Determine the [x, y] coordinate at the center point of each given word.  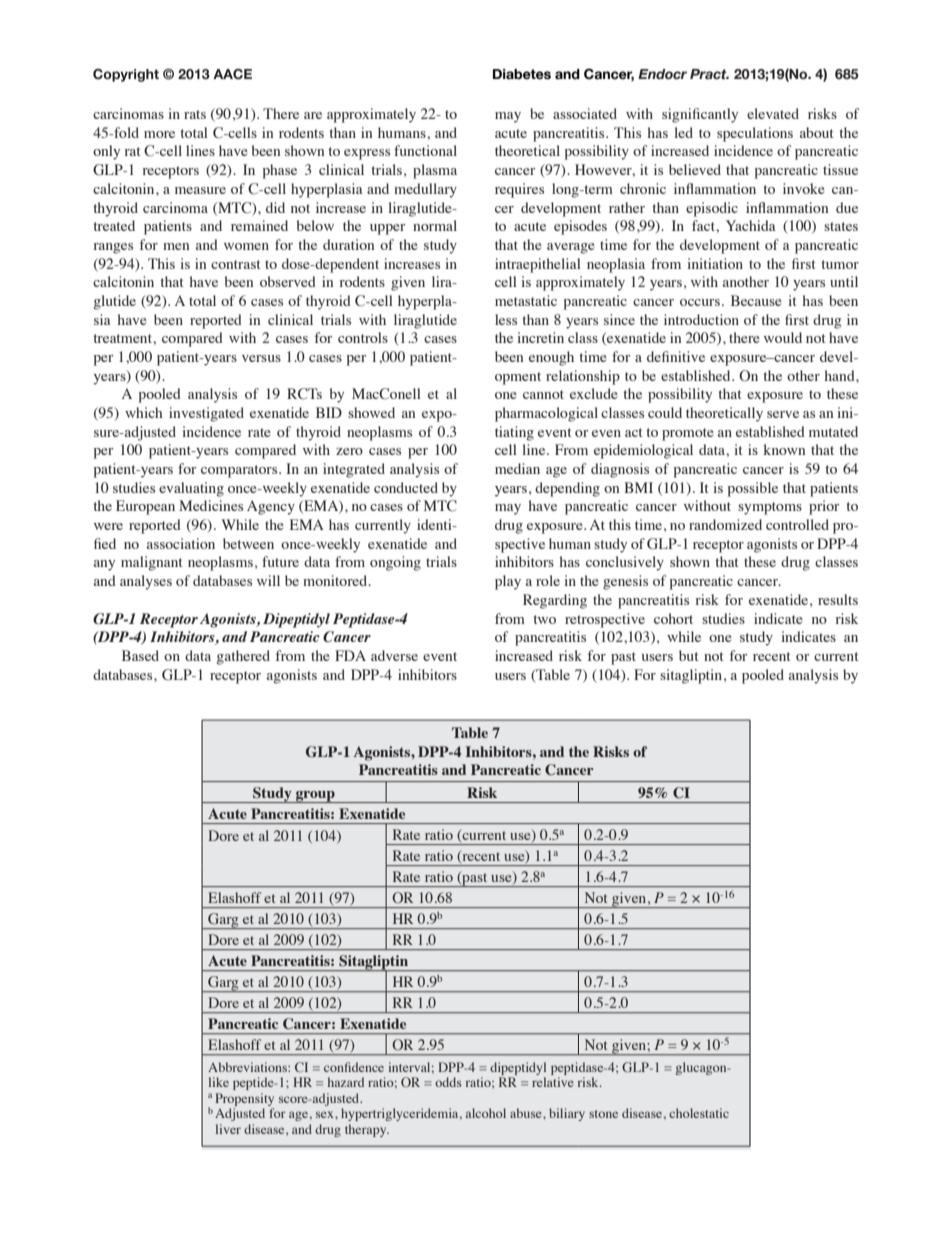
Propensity [244, 1099]
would [783, 337]
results [838, 599]
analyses [146, 582]
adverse [394, 655]
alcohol [486, 1113]
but [689, 655]
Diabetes [522, 74]
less [506, 319]
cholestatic [699, 1113]
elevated [773, 113]
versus [261, 358]
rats [195, 114]
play [508, 582]
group [315, 797]
